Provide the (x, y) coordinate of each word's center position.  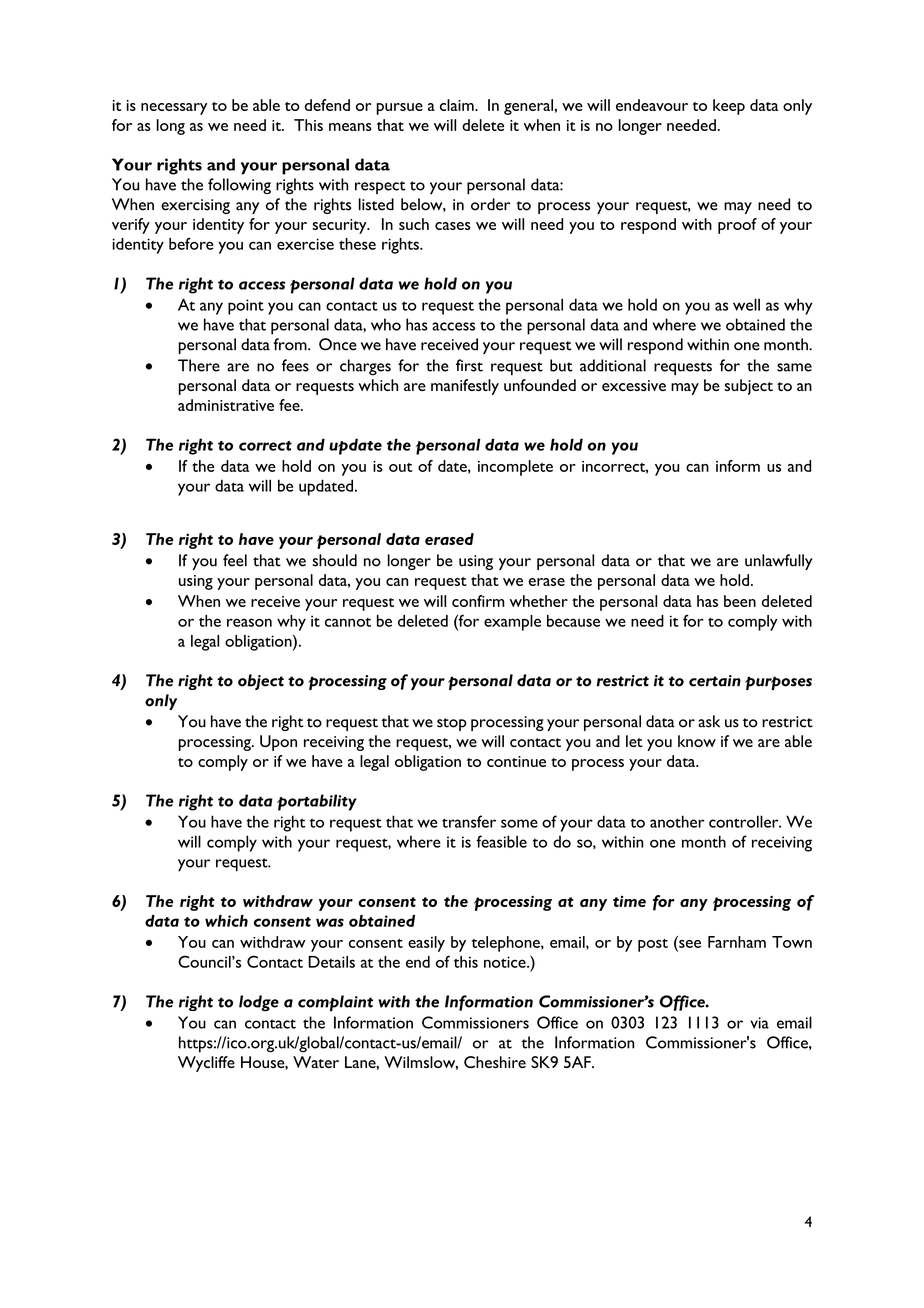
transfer (469, 821)
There (199, 365)
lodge (259, 1003)
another (677, 821)
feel (235, 560)
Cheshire (495, 1062)
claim (458, 105)
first (469, 365)
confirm (478, 601)
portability (317, 802)
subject (748, 387)
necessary (174, 109)
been (740, 601)
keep (729, 107)
